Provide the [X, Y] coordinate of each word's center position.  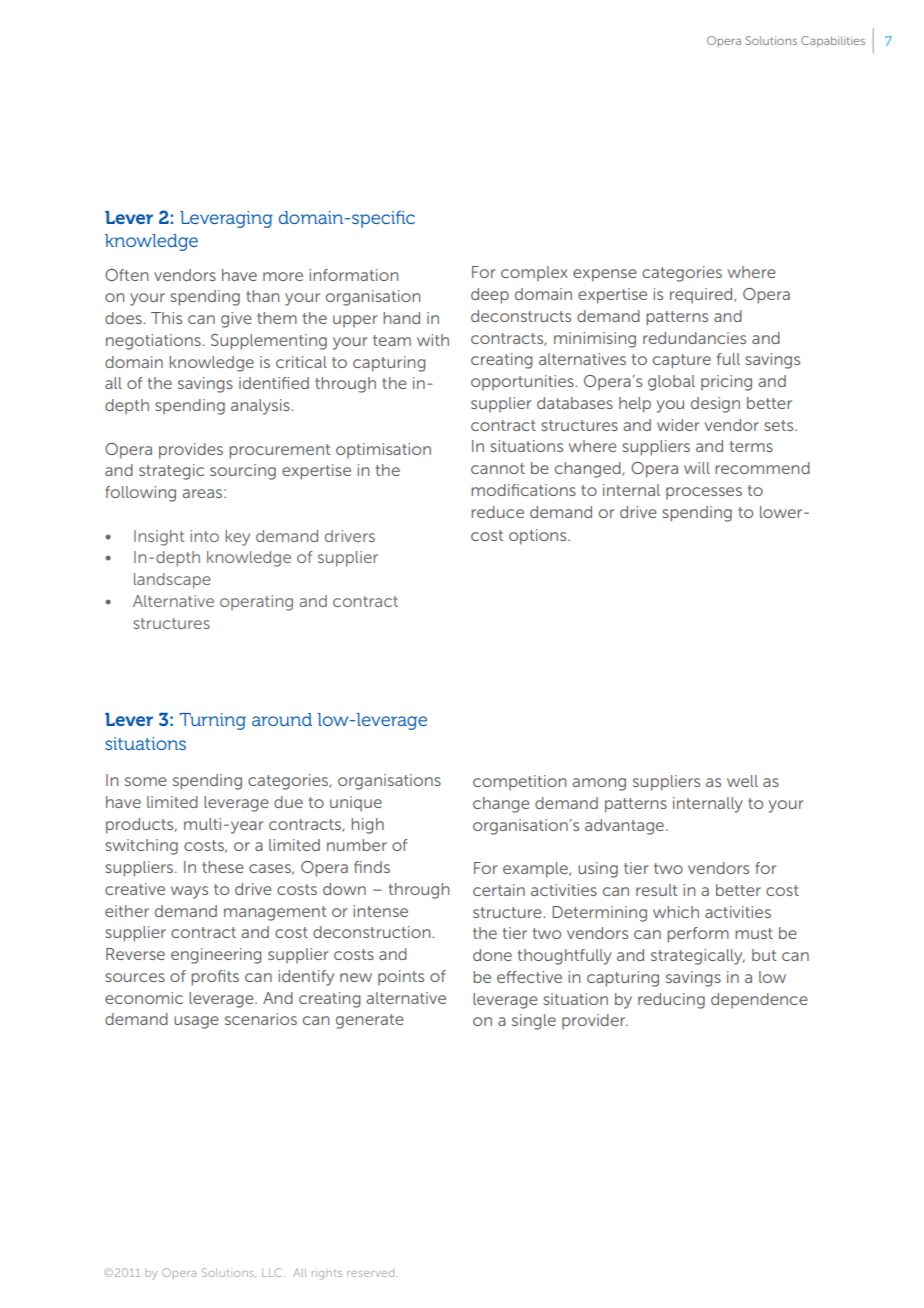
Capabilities [833, 41]
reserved [370, 1274]
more [283, 276]
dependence [759, 1000]
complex [534, 273]
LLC [273, 1272]
